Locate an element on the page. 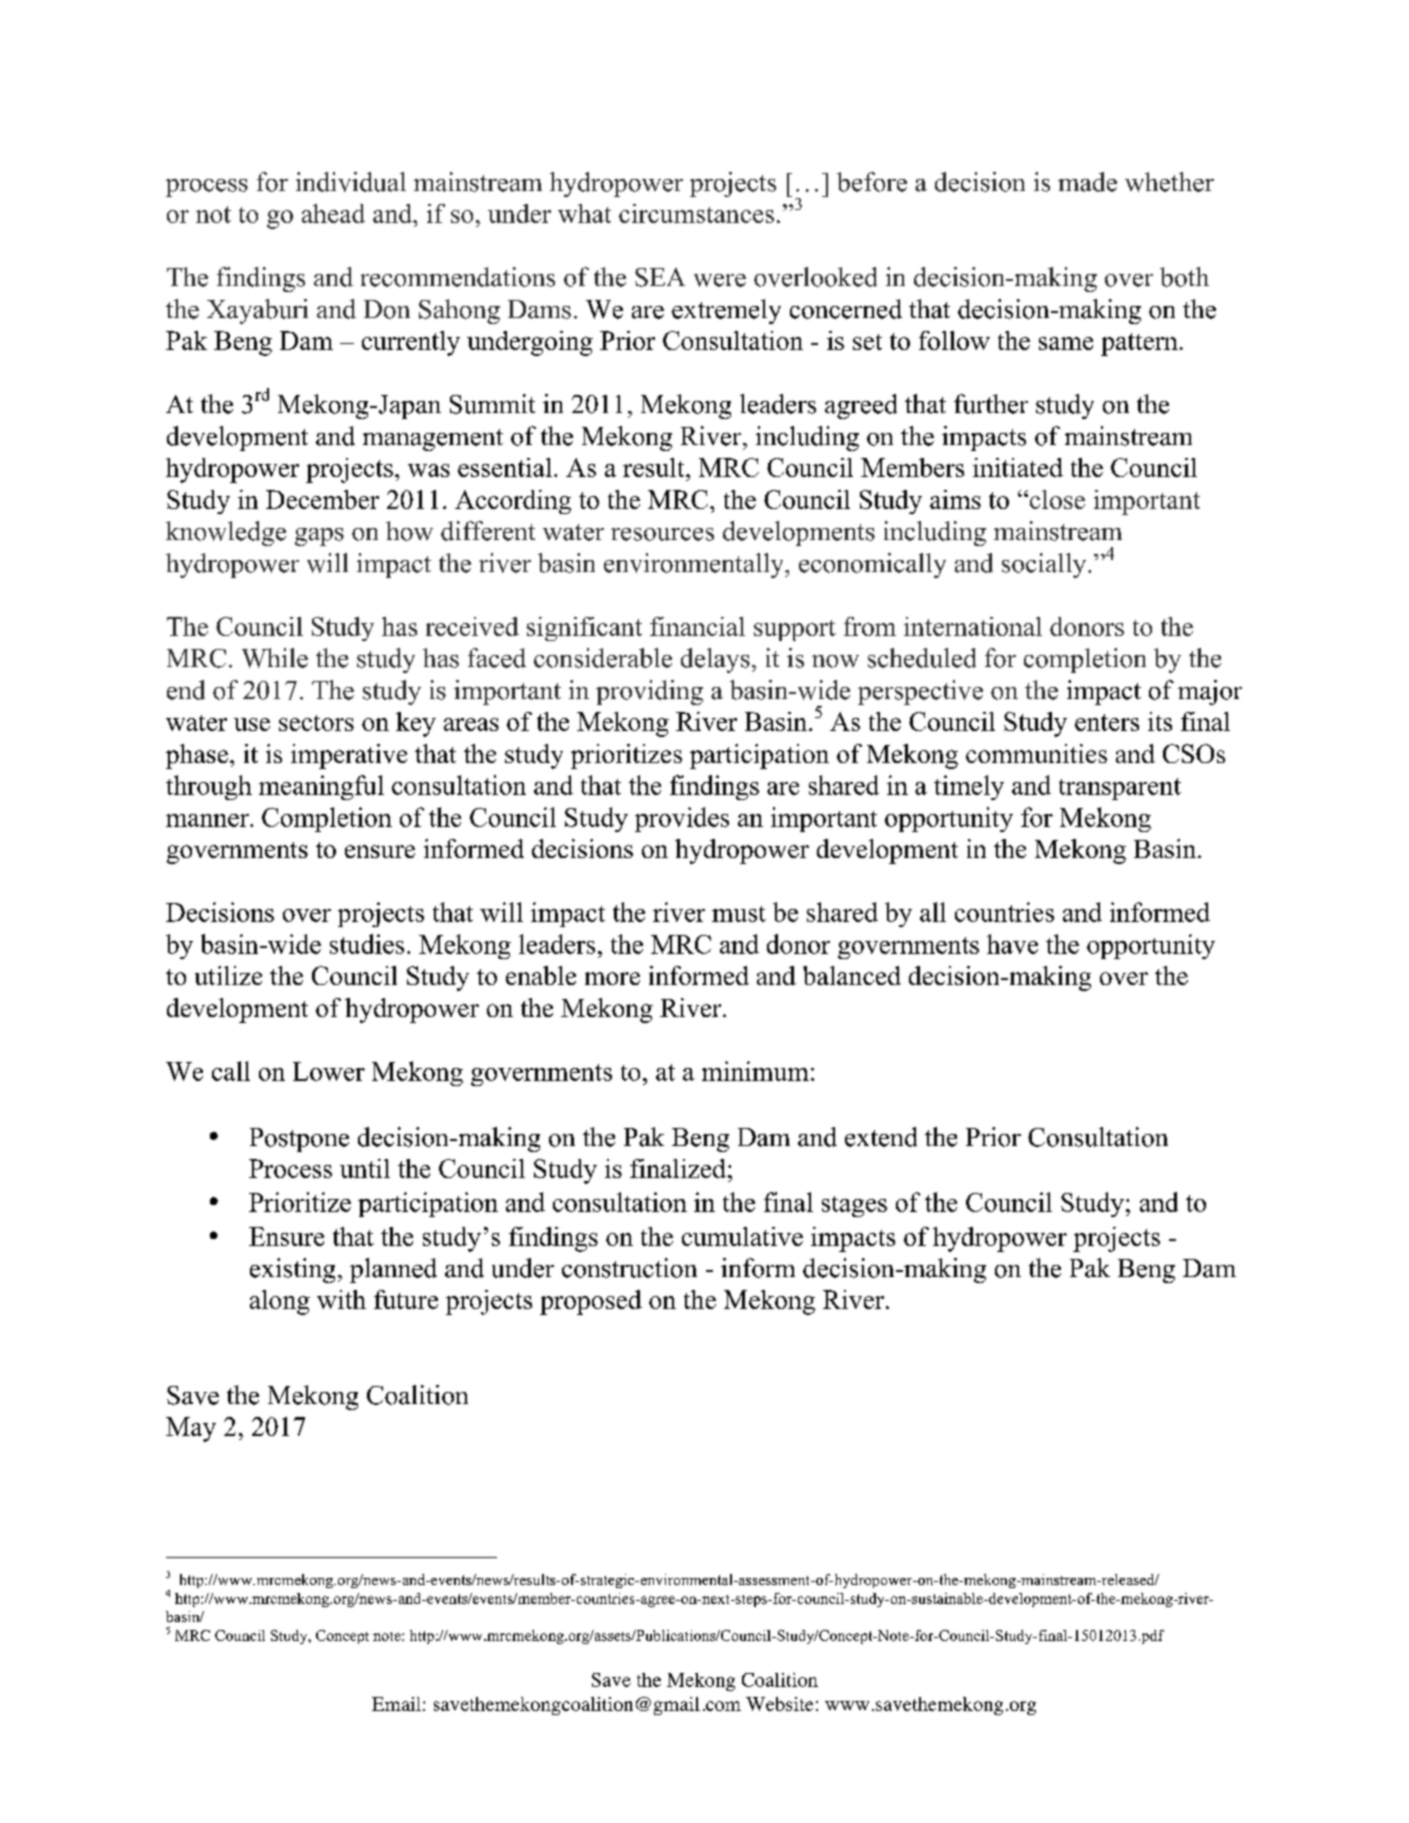  were is located at coordinates (720, 280).
